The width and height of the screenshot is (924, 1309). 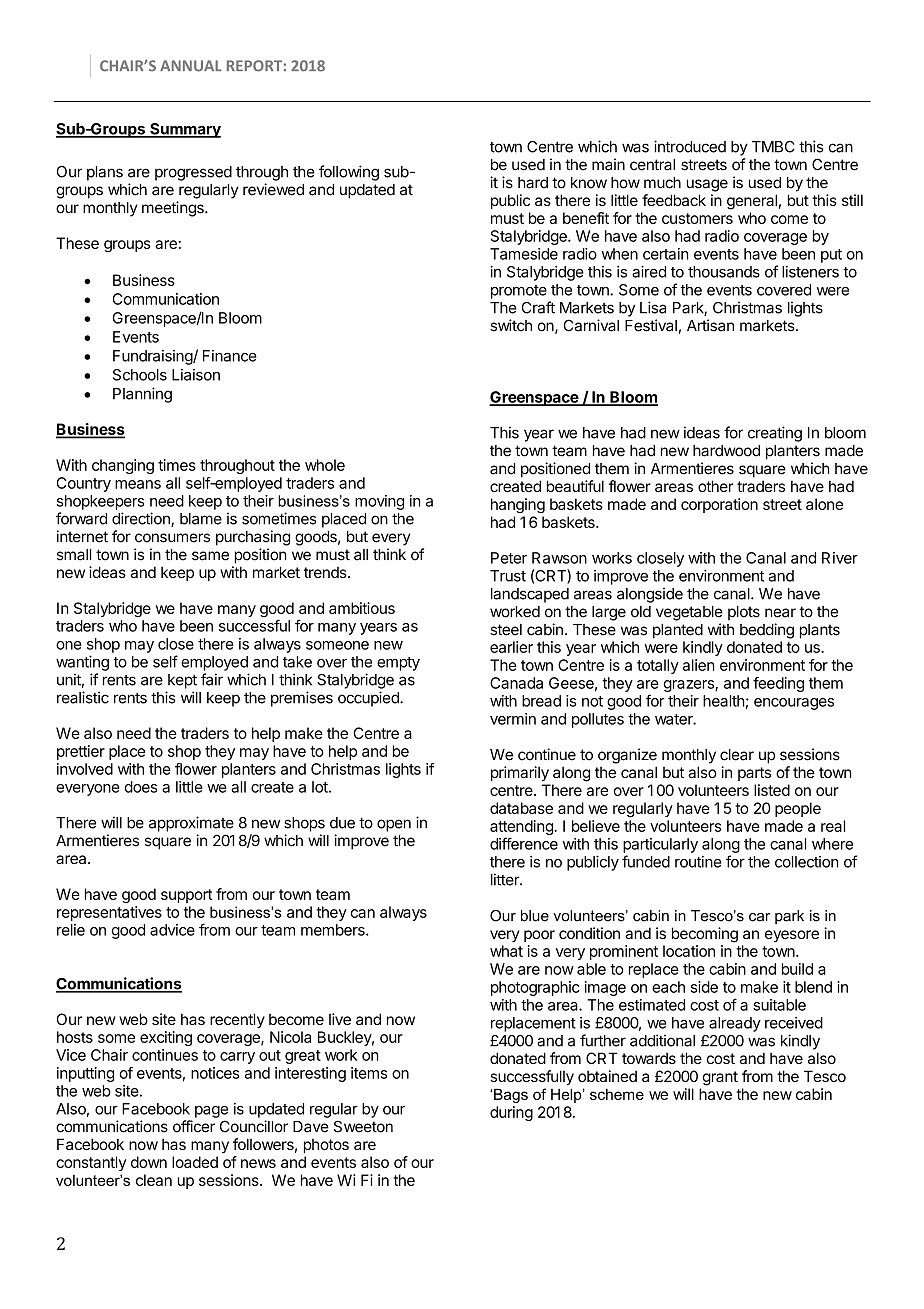 I want to click on kept, so click(x=182, y=681).
